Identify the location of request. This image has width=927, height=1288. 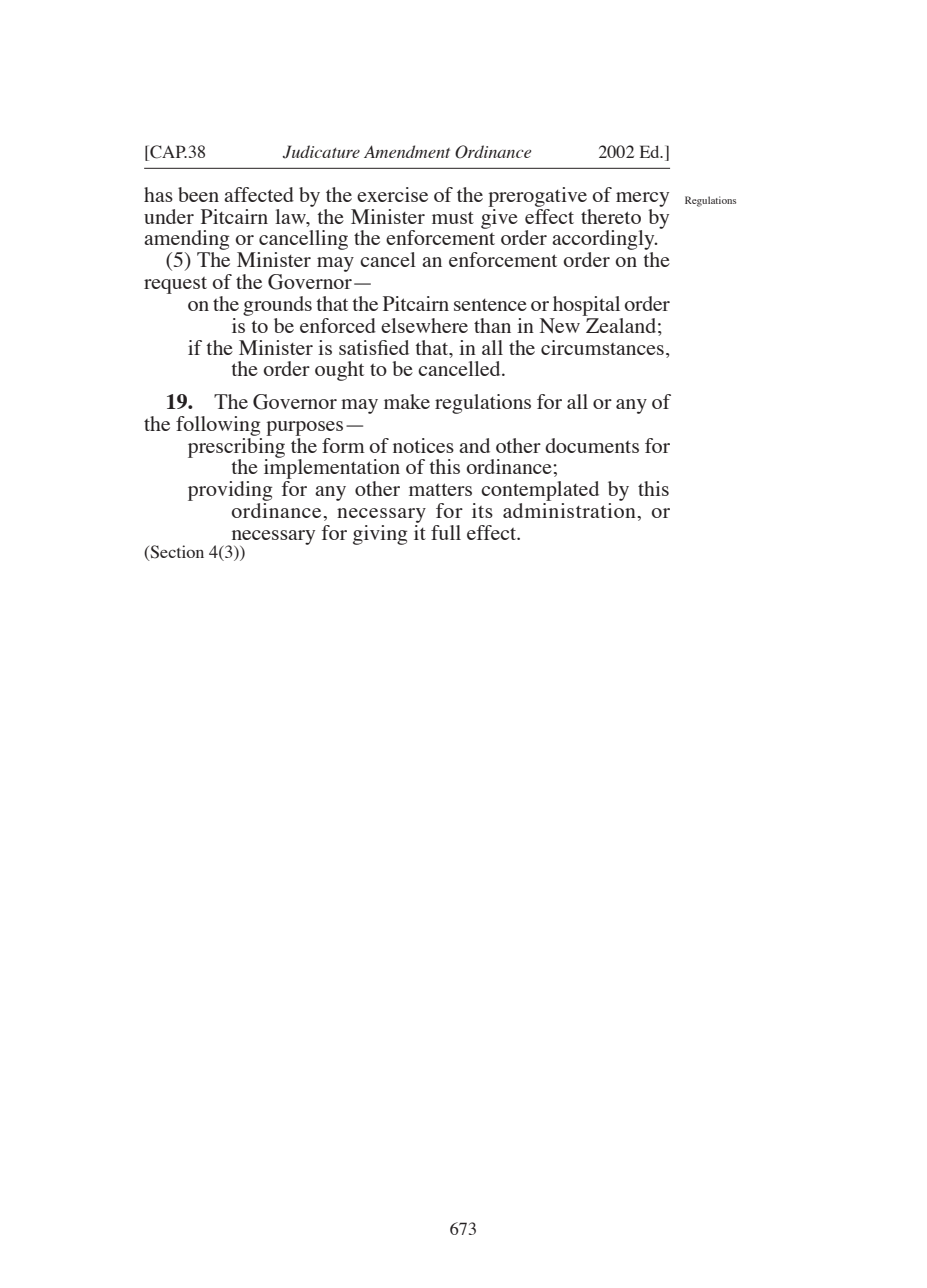
(175, 285).
